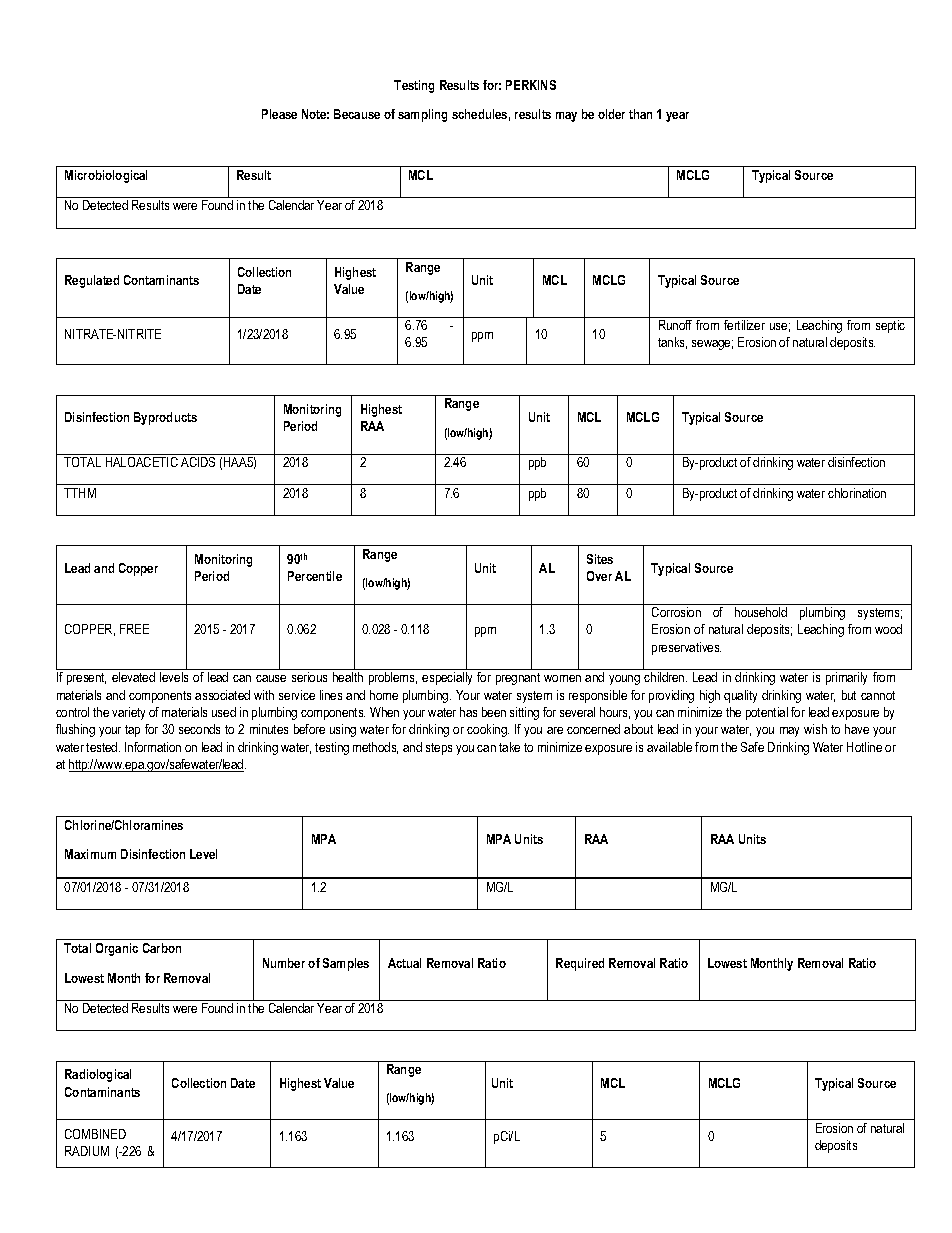  Describe the element at coordinates (761, 612) in the screenshot. I see `household` at that location.
